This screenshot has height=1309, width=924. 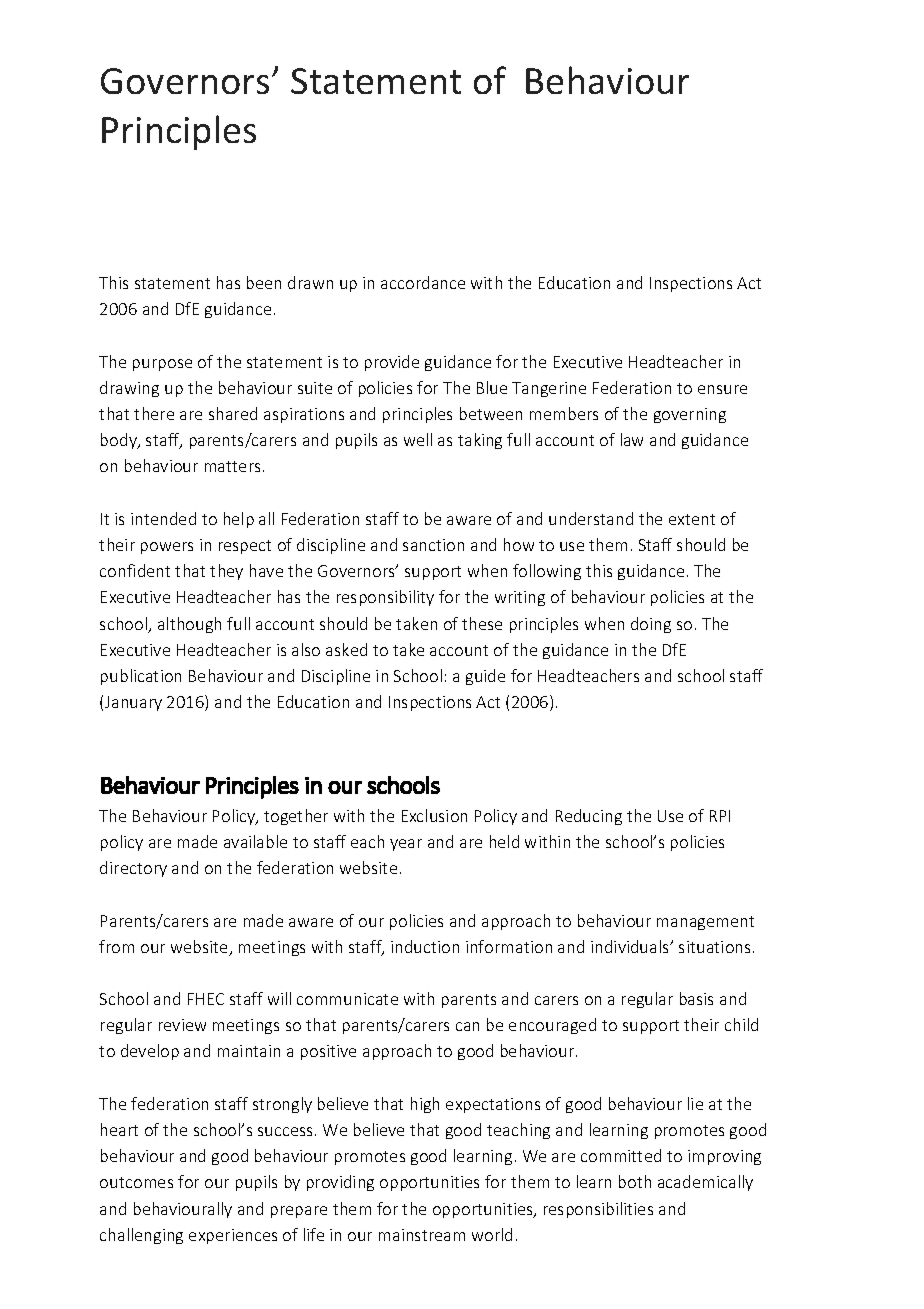 I want to click on experiences, so click(x=233, y=1236).
